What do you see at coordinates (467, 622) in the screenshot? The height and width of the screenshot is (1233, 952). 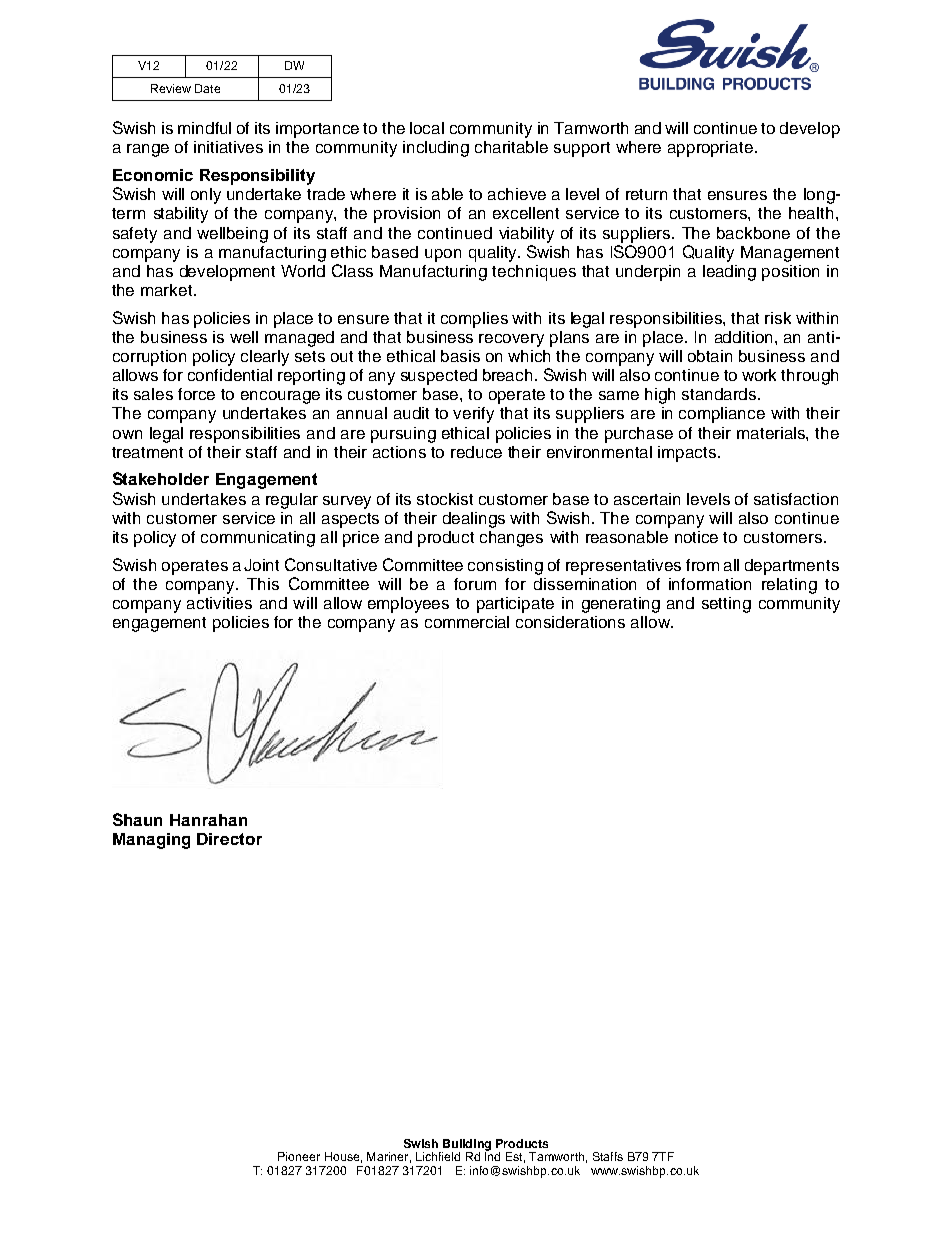 I see `commercial` at bounding box center [467, 622].
